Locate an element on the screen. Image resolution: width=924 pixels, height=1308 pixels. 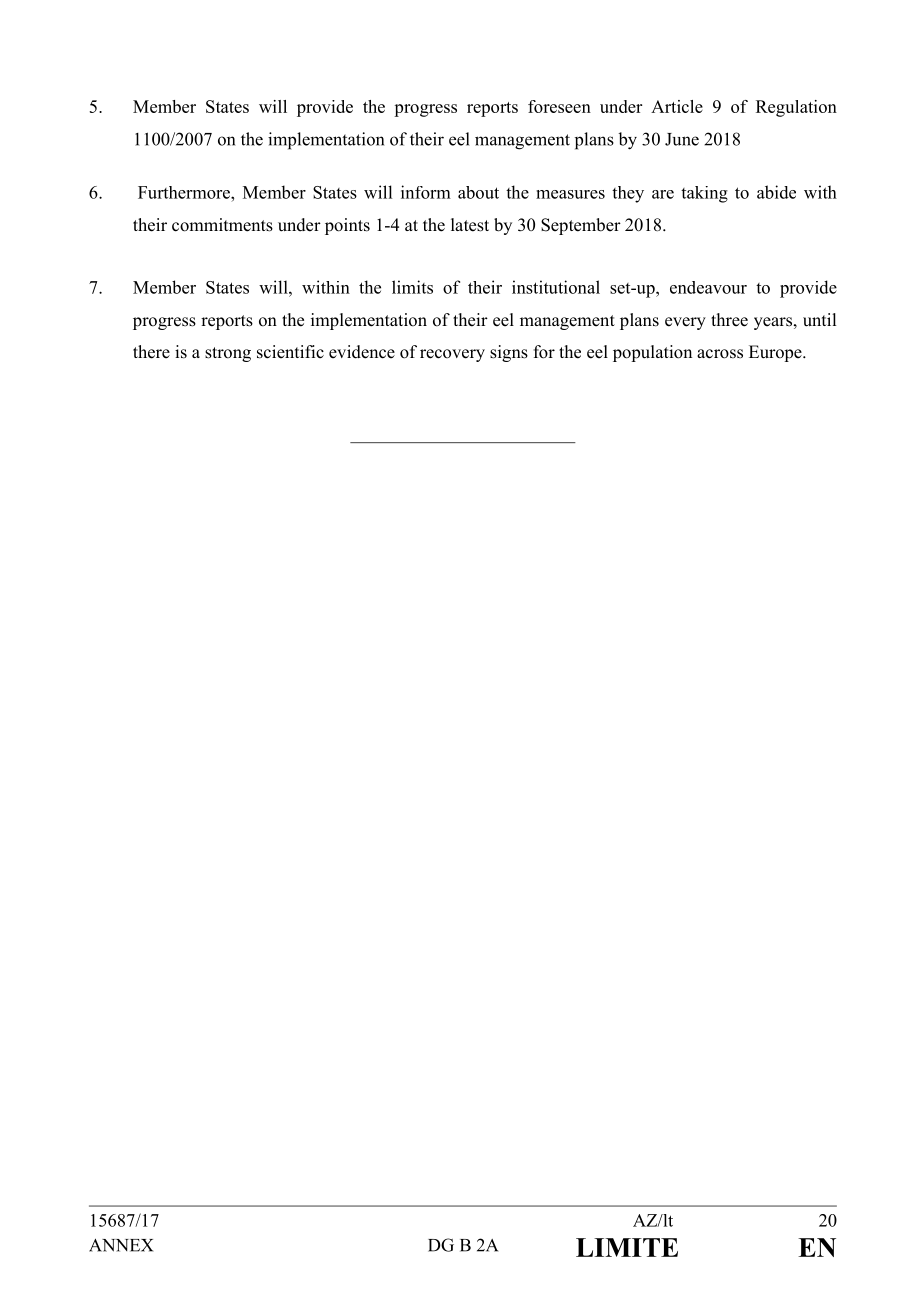
strong is located at coordinates (228, 354).
